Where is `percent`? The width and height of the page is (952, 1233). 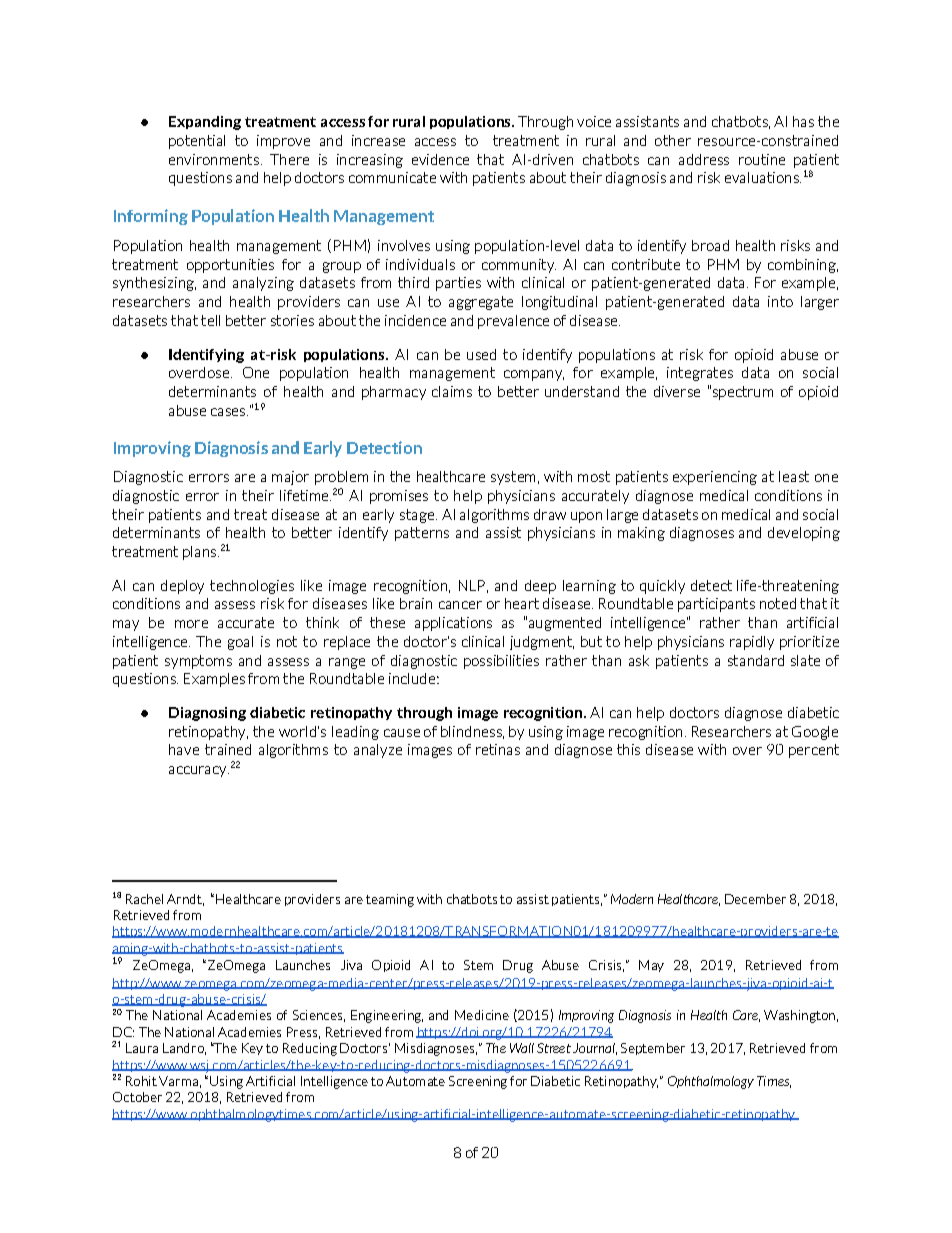
percent is located at coordinates (814, 751).
